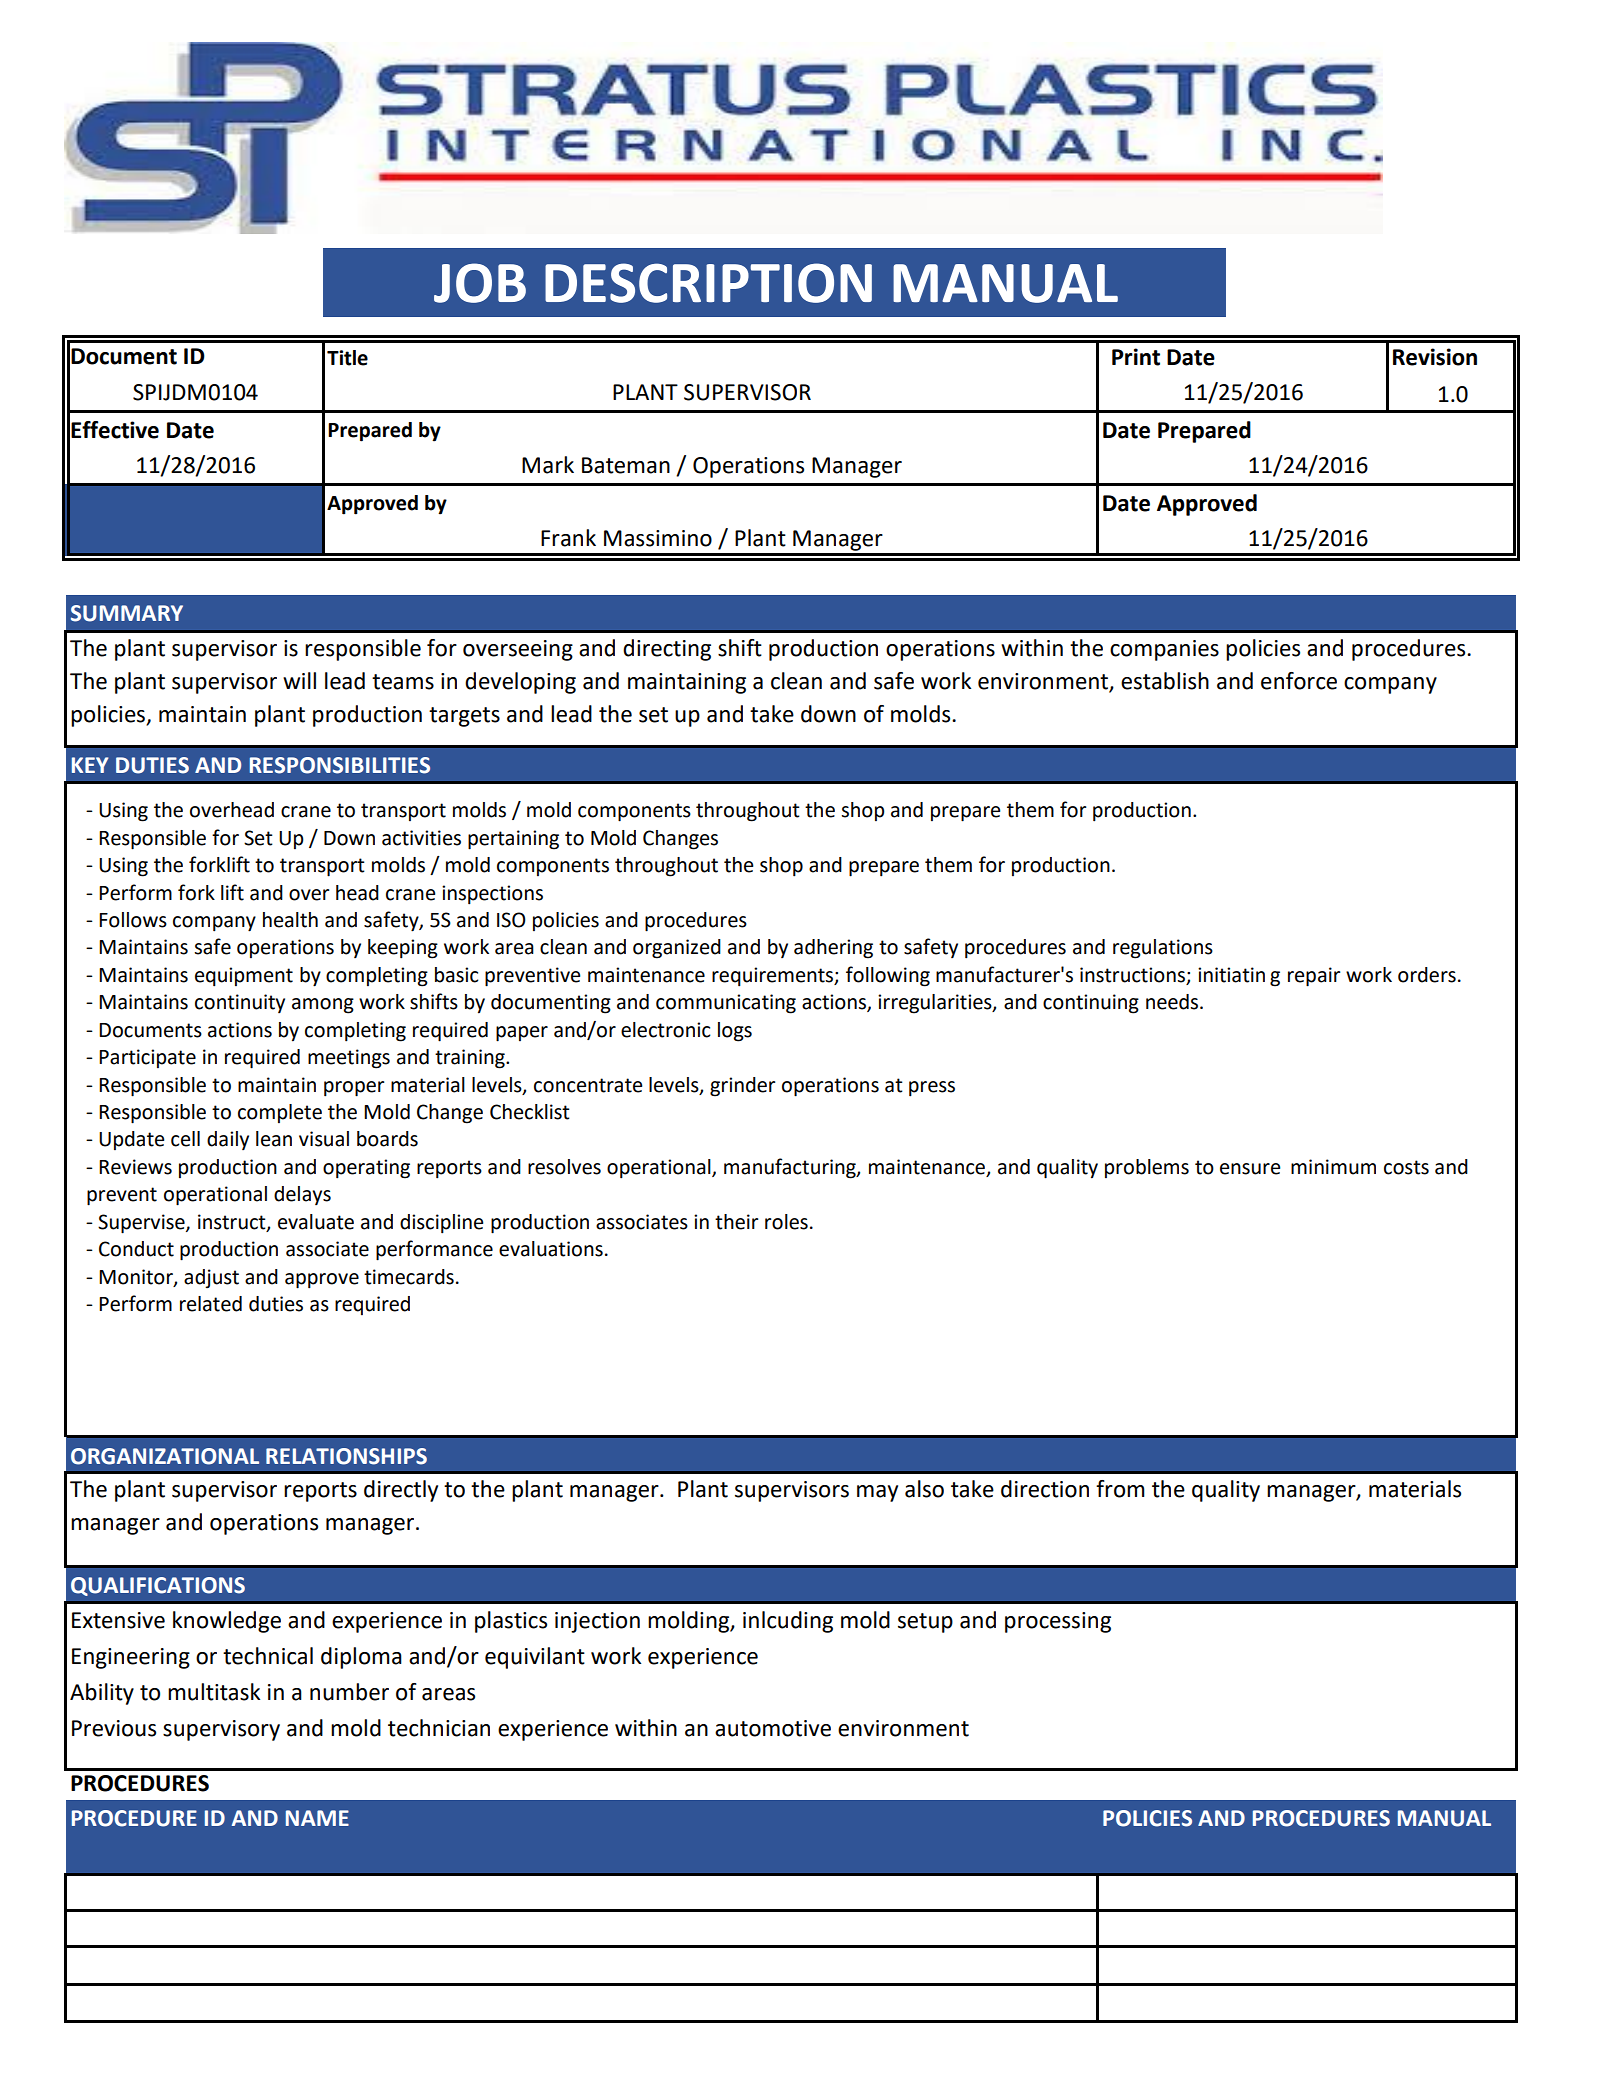 Image resolution: width=1608 pixels, height=2081 pixels. Describe the element at coordinates (773, 1728) in the screenshot. I see `automotive` at that location.
